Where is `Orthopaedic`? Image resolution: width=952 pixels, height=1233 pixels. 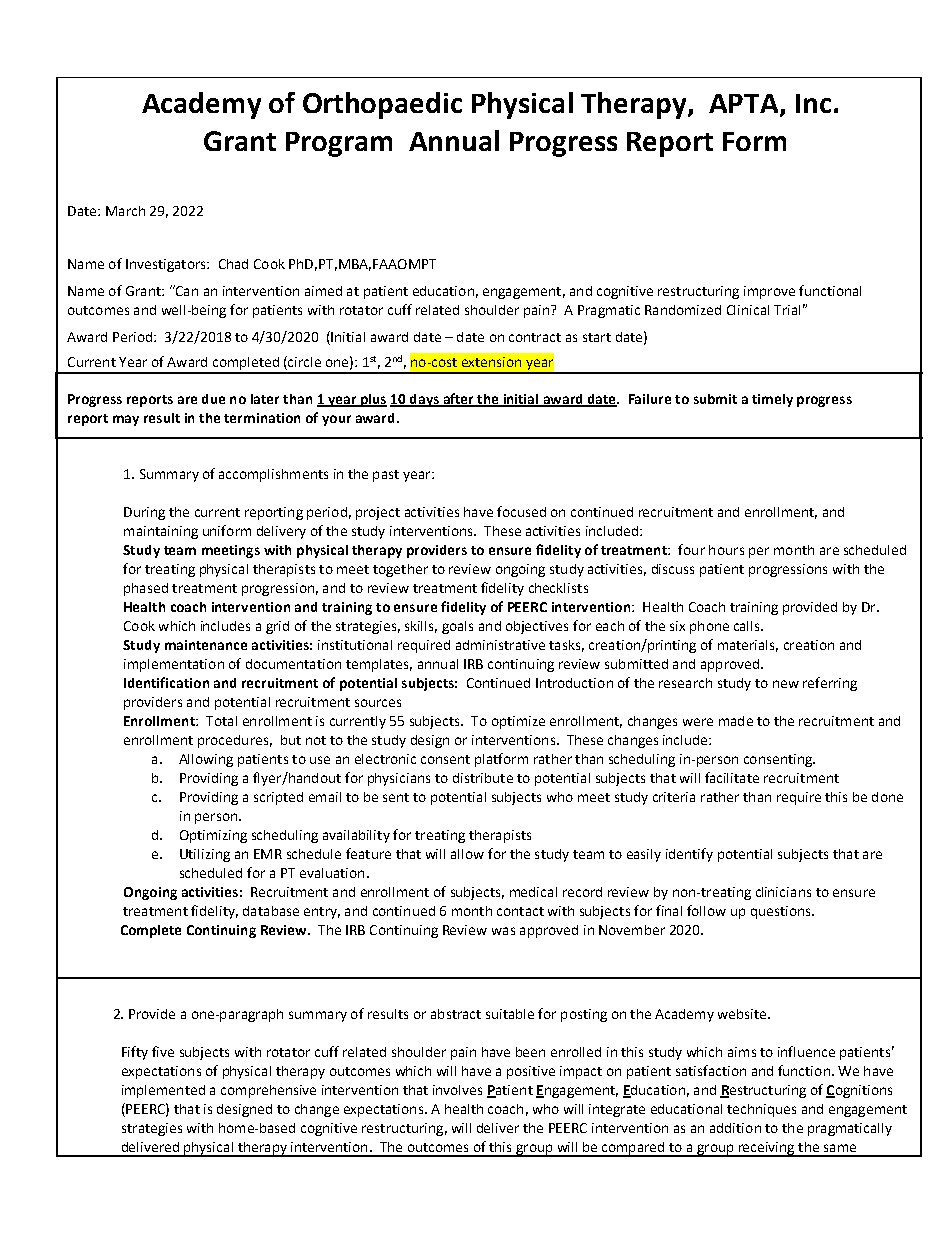
Orthopaedic is located at coordinates (382, 105).
